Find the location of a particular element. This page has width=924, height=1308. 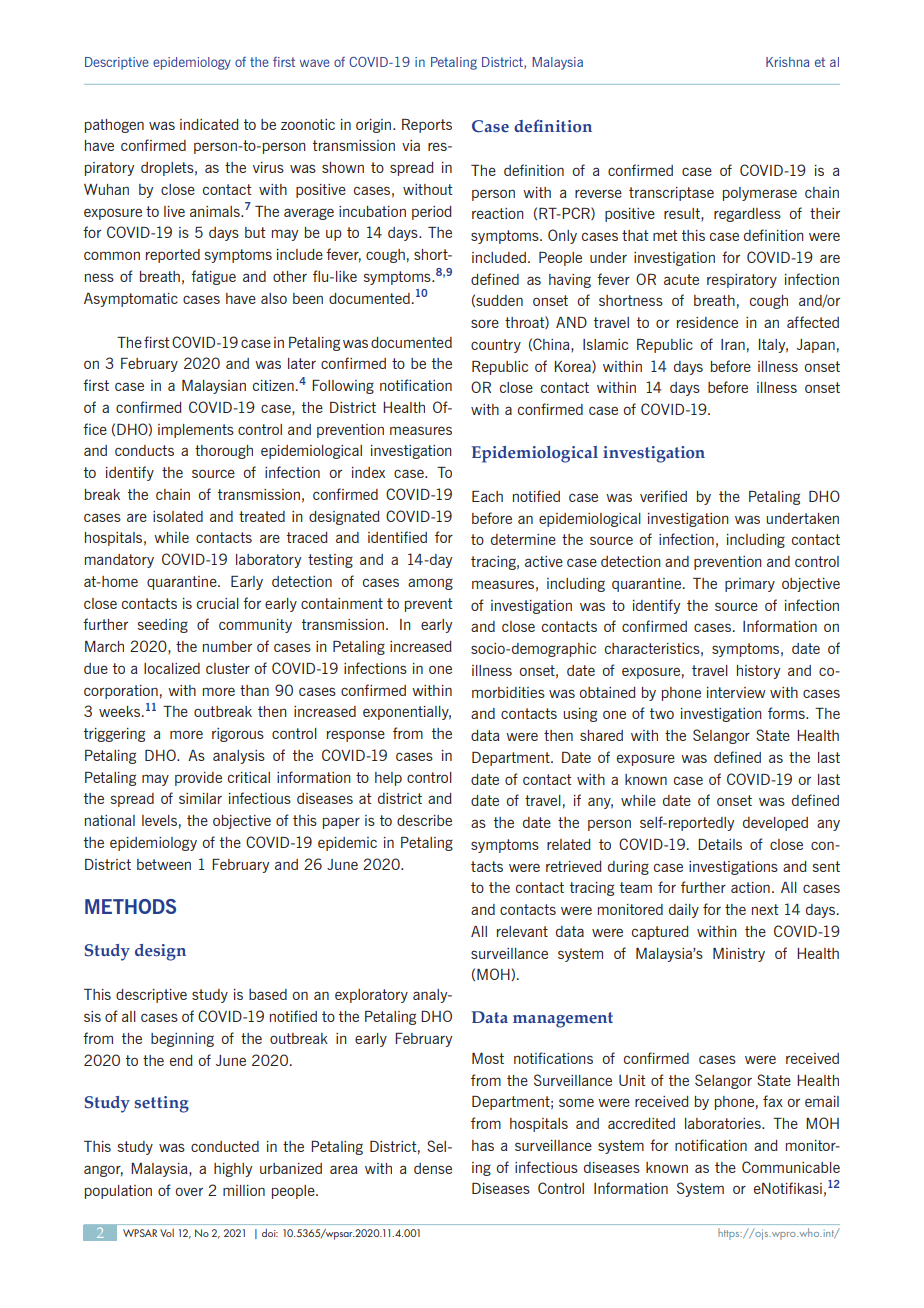

isolated is located at coordinates (178, 516).
